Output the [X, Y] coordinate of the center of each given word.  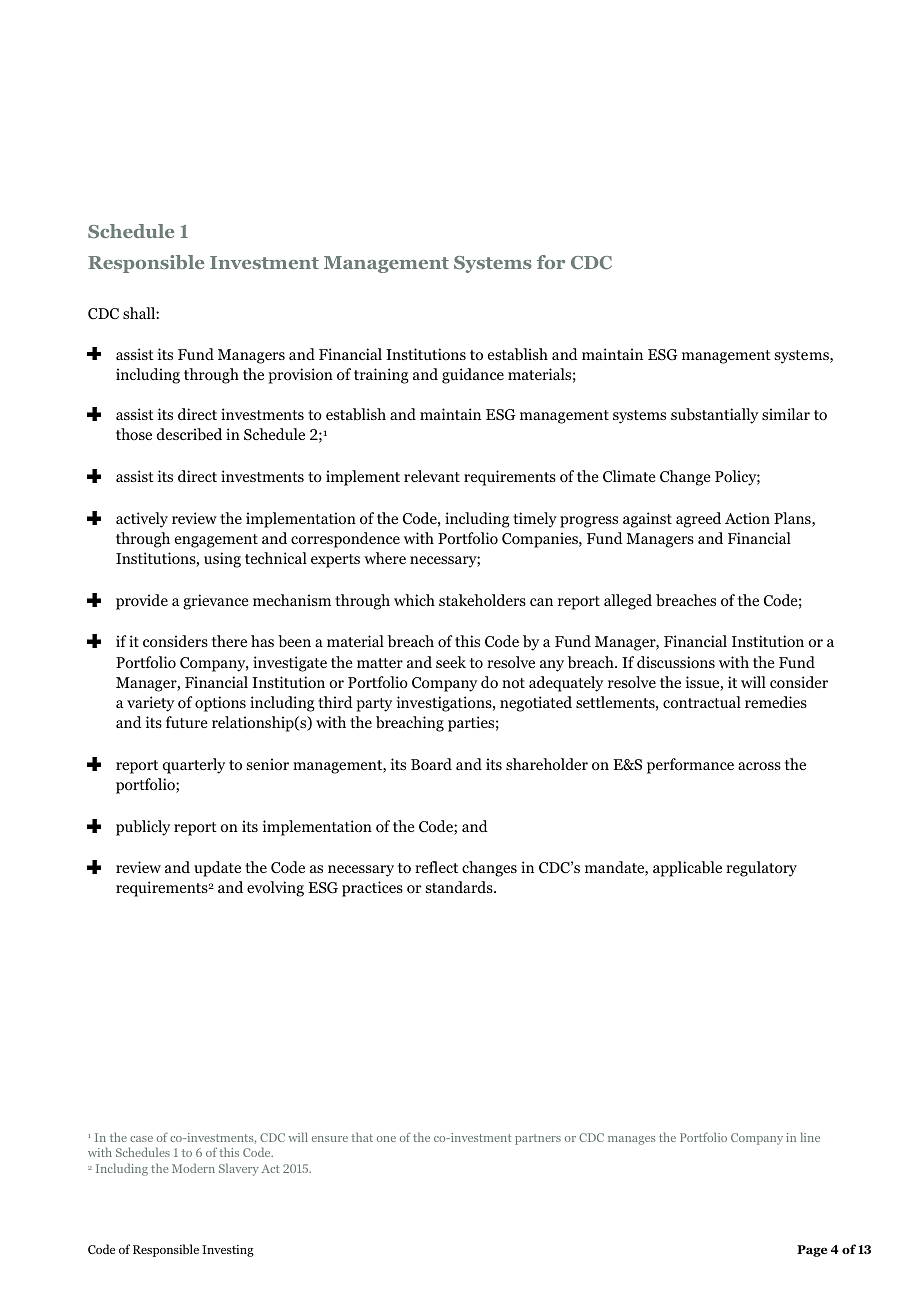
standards [460, 887]
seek [451, 662]
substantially [714, 416]
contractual [702, 702]
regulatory [761, 869]
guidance [473, 376]
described [189, 434]
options [220, 704]
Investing [228, 1251]
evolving [275, 889]
